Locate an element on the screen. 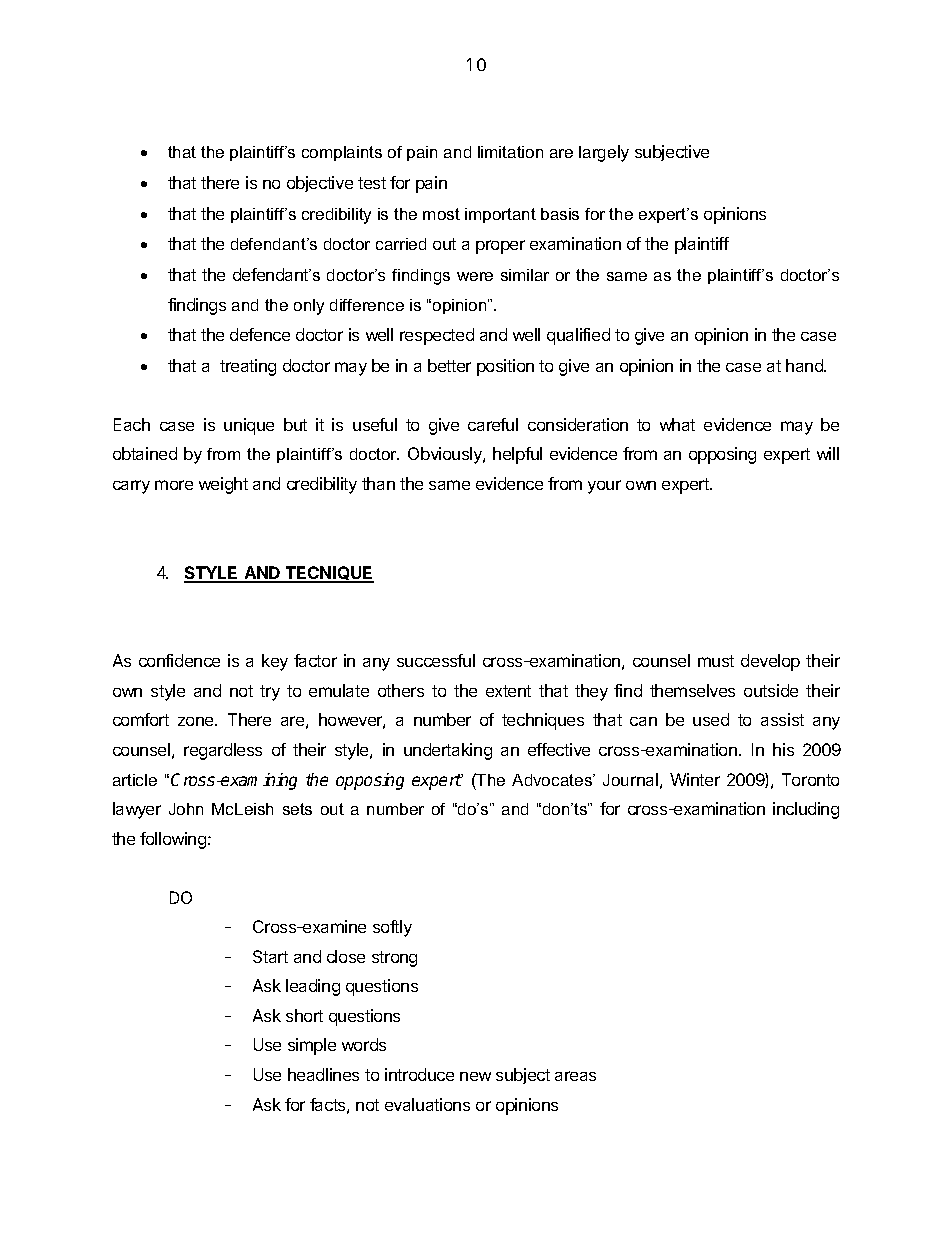 The image size is (952, 1233). areas is located at coordinates (575, 1076).
